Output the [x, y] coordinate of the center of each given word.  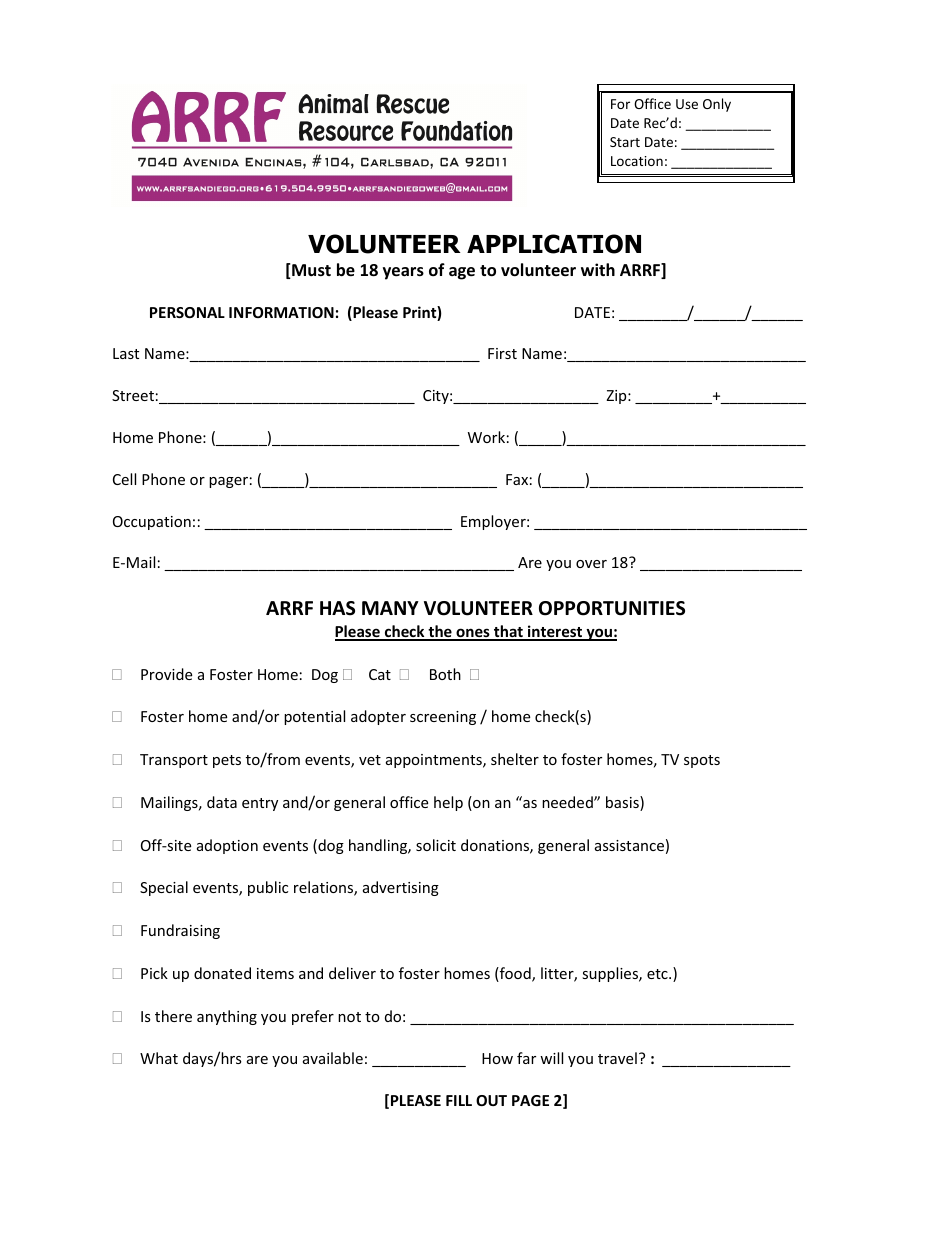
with [598, 269]
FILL [459, 1100]
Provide [166, 674]
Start [625, 142]
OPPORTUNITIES [612, 608]
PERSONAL [187, 312]
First [502, 353]
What [159, 1058]
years [403, 273]
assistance [629, 845]
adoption [227, 846]
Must [310, 271]
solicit [436, 845]
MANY [390, 608]
